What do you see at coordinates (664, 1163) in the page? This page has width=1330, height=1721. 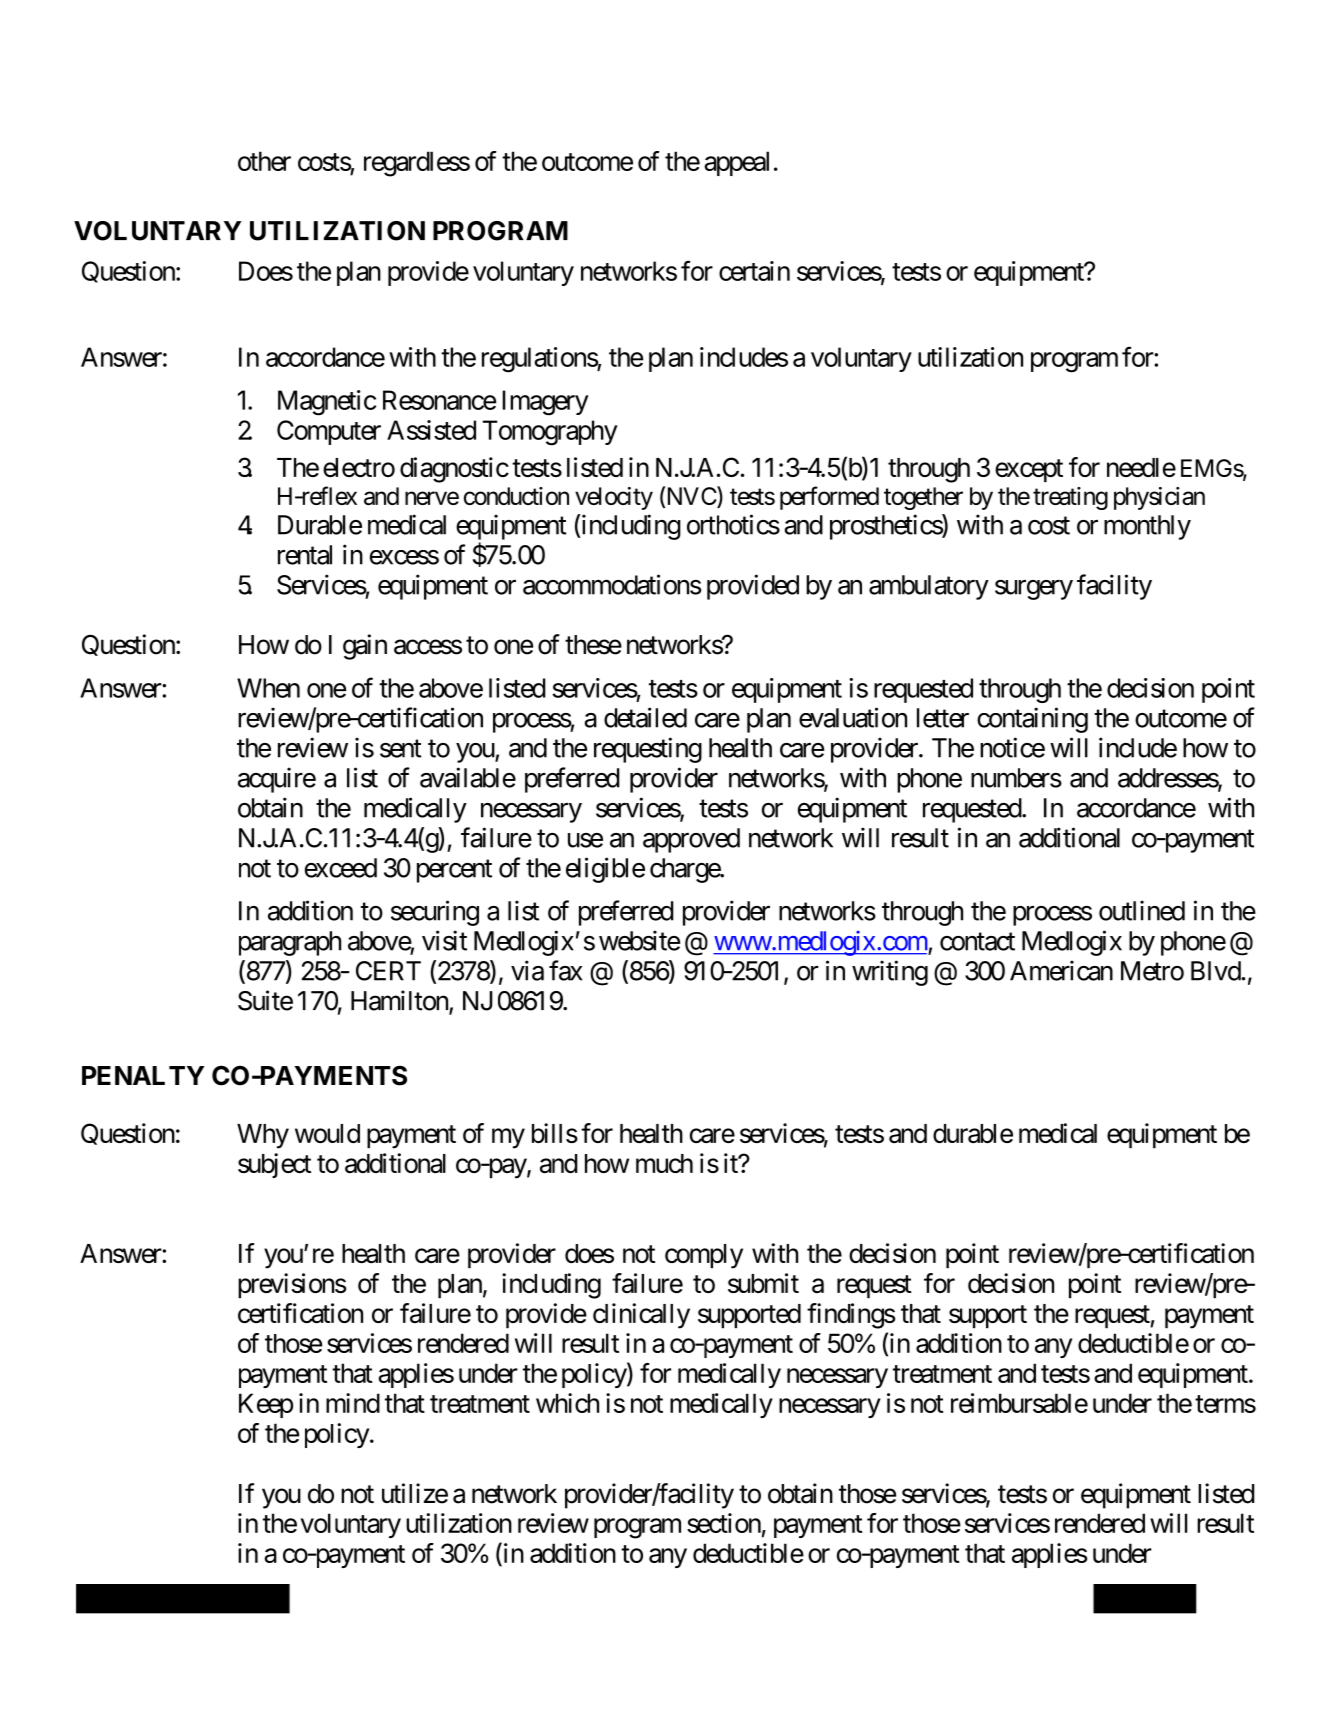 I see `much` at bounding box center [664, 1163].
